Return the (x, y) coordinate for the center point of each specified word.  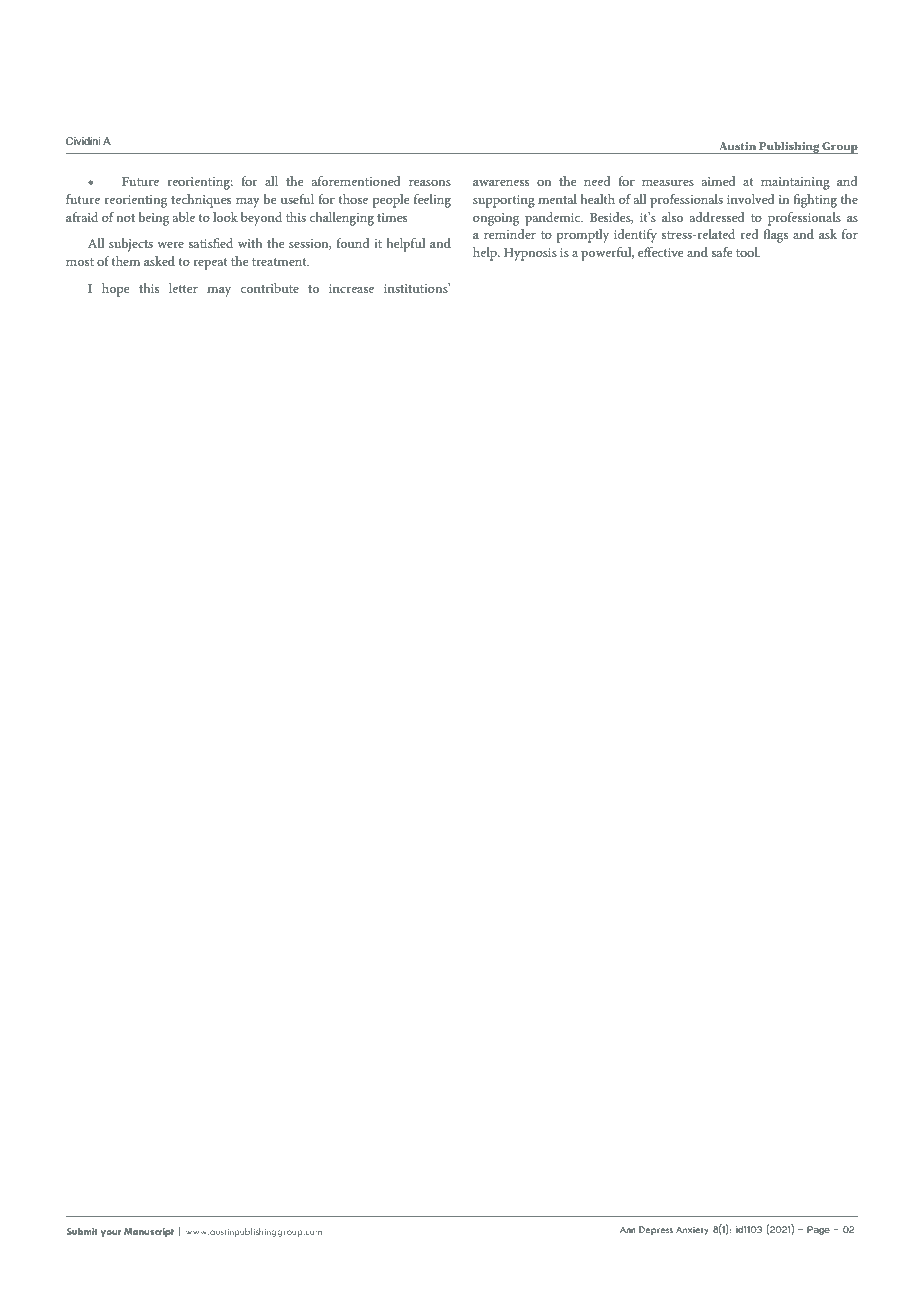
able (184, 217)
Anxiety (692, 1230)
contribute (269, 288)
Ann (628, 1229)
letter (183, 288)
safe (722, 252)
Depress (656, 1230)
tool (748, 252)
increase (351, 288)
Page (818, 1230)
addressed (717, 217)
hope (116, 290)
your (111, 1233)
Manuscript (149, 1232)
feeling (432, 201)
